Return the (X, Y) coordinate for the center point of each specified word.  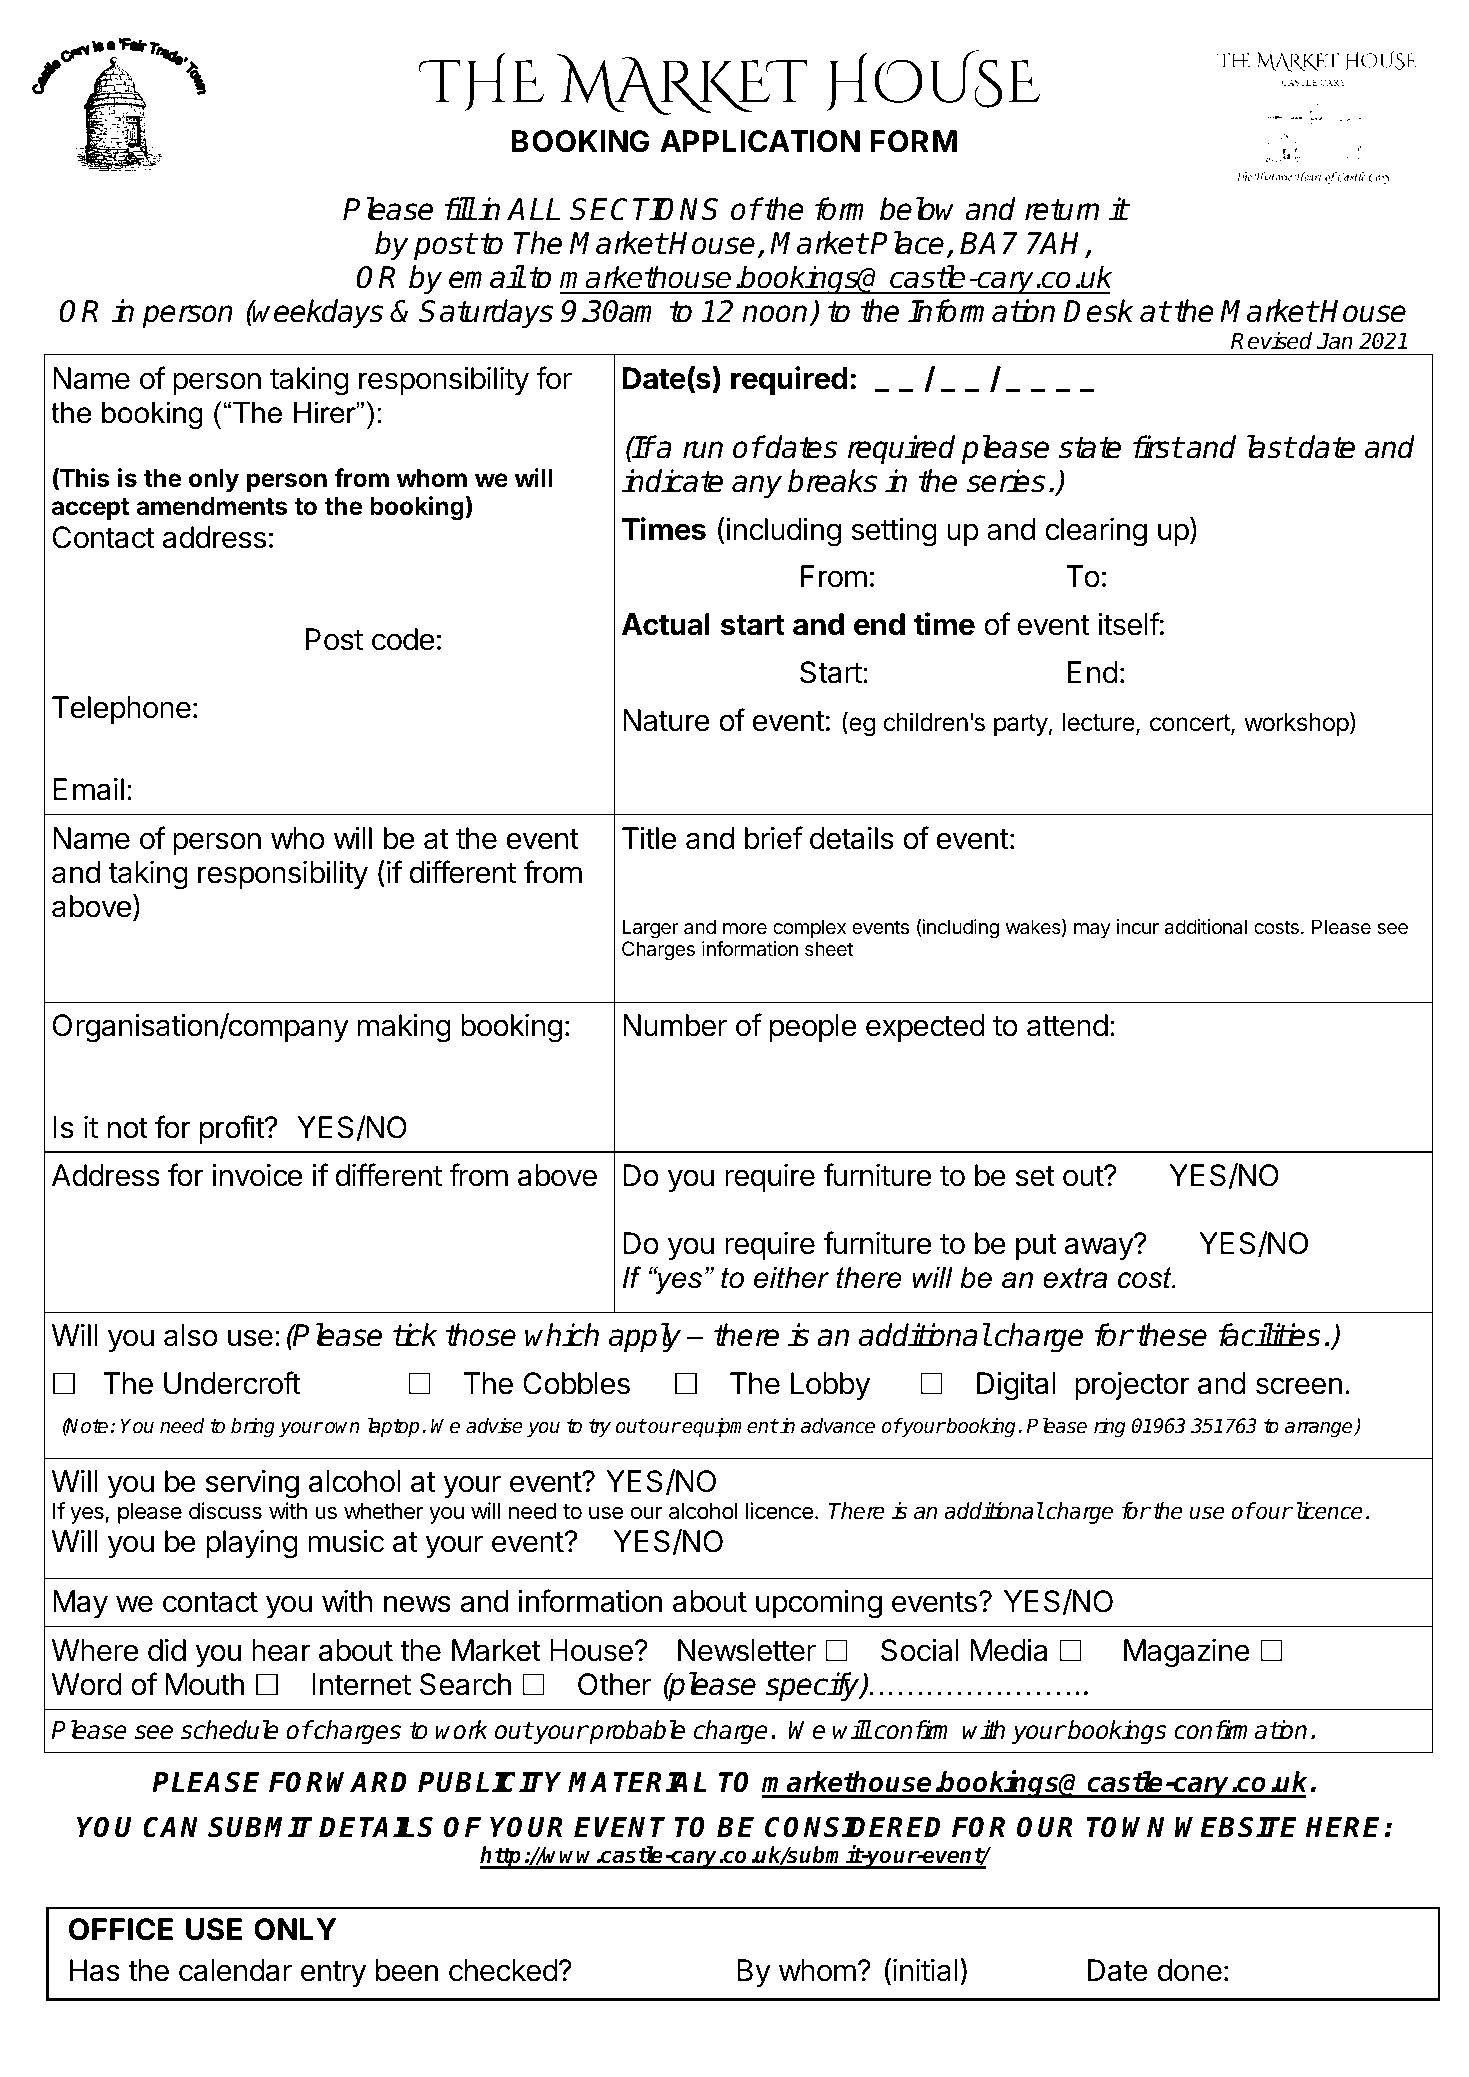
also (191, 1335)
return (1062, 210)
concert (1191, 724)
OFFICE (121, 1929)
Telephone (121, 710)
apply (645, 1337)
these (1172, 1335)
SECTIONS (644, 209)
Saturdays (486, 313)
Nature (666, 720)
